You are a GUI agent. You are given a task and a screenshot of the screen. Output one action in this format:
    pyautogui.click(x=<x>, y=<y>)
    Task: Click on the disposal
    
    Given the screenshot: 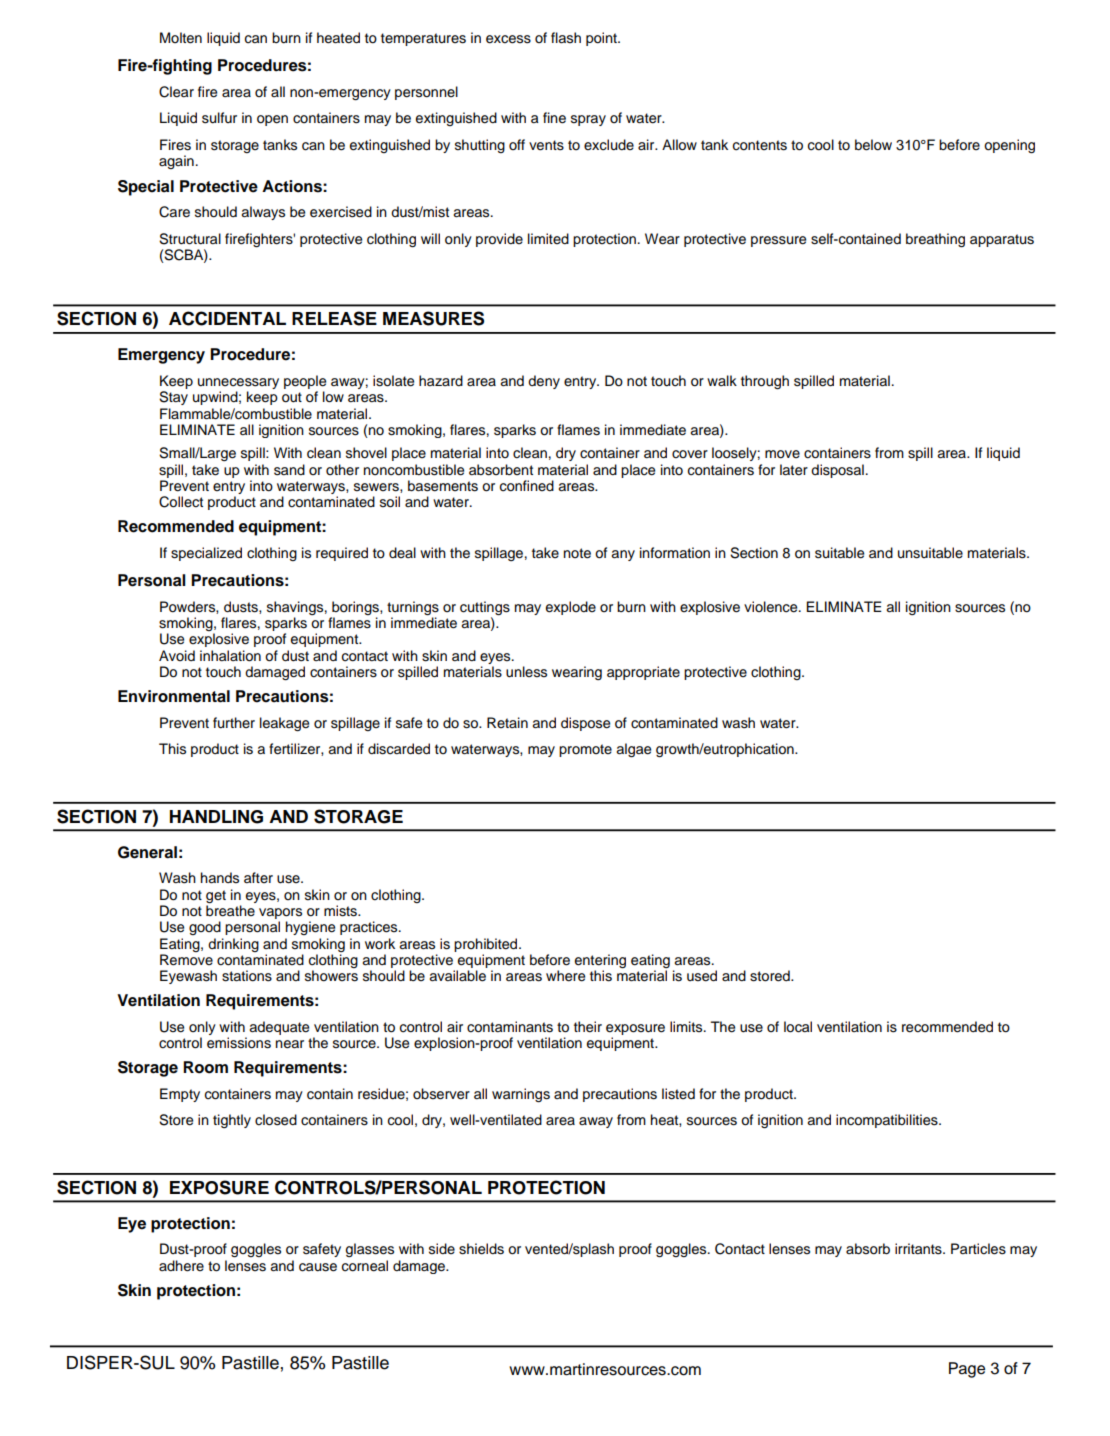 What is the action you would take?
    pyautogui.click(x=837, y=471)
